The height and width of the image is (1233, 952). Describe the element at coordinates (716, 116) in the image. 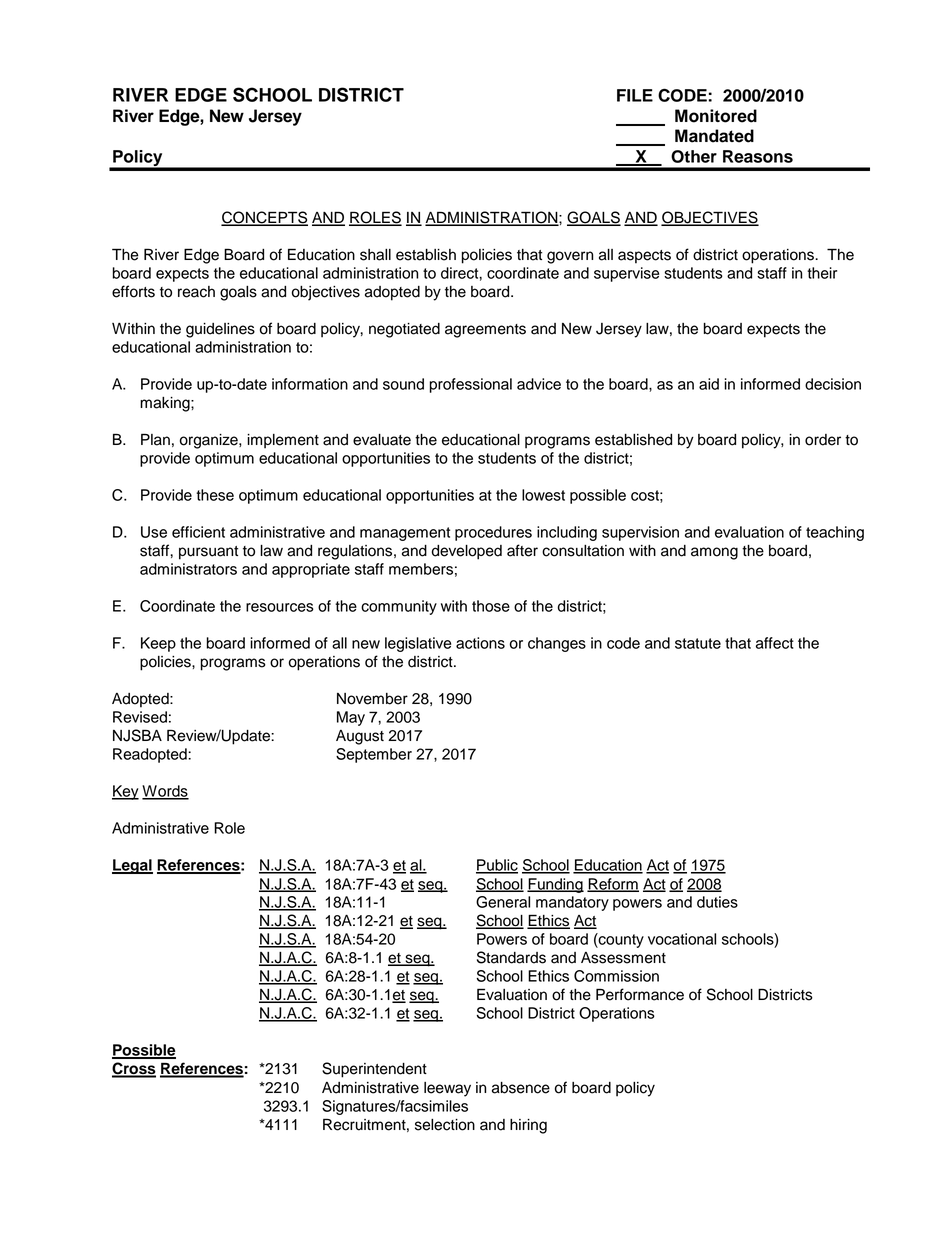

I see `Monitored` at that location.
